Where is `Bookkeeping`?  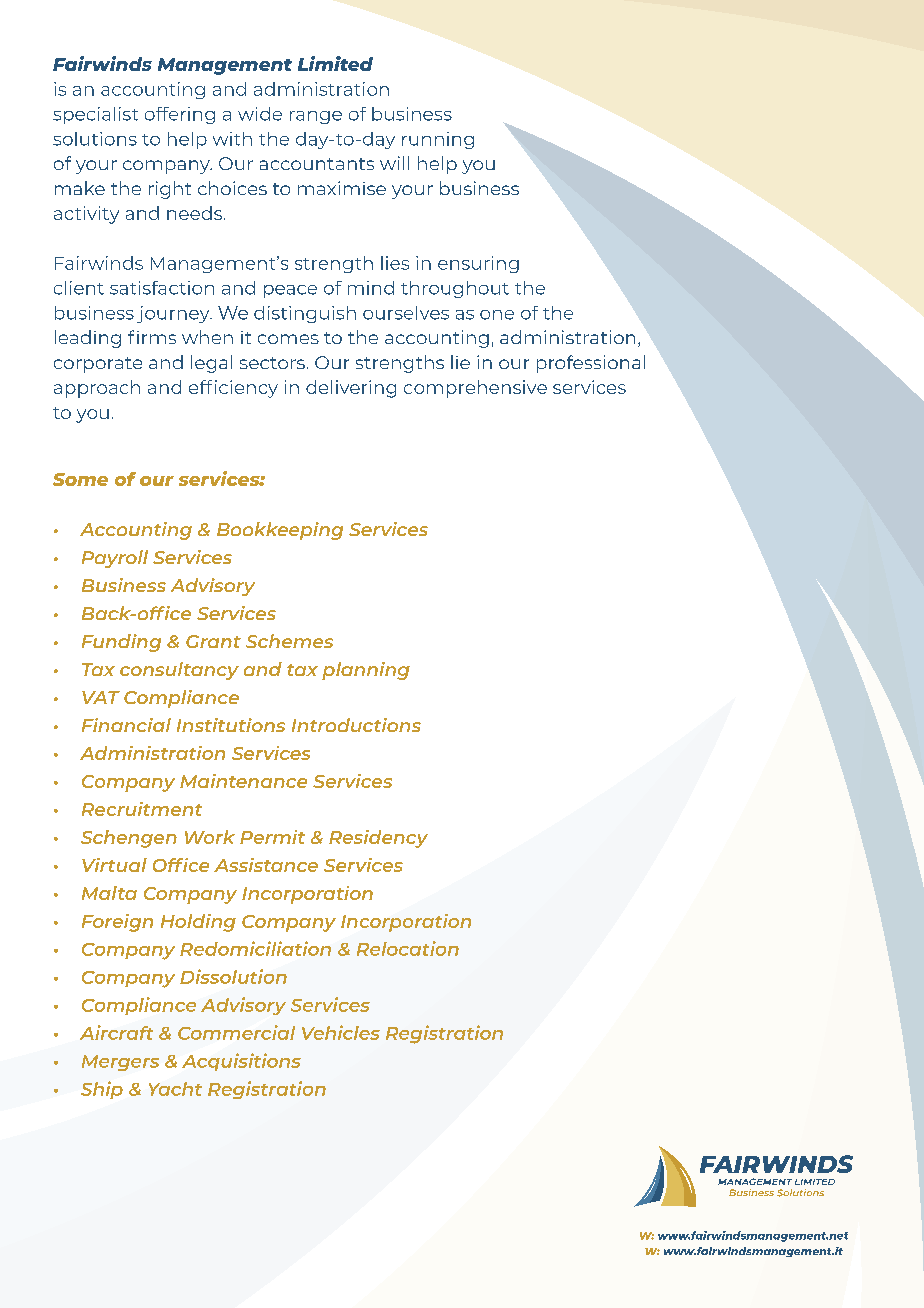 Bookkeeping is located at coordinates (280, 531).
